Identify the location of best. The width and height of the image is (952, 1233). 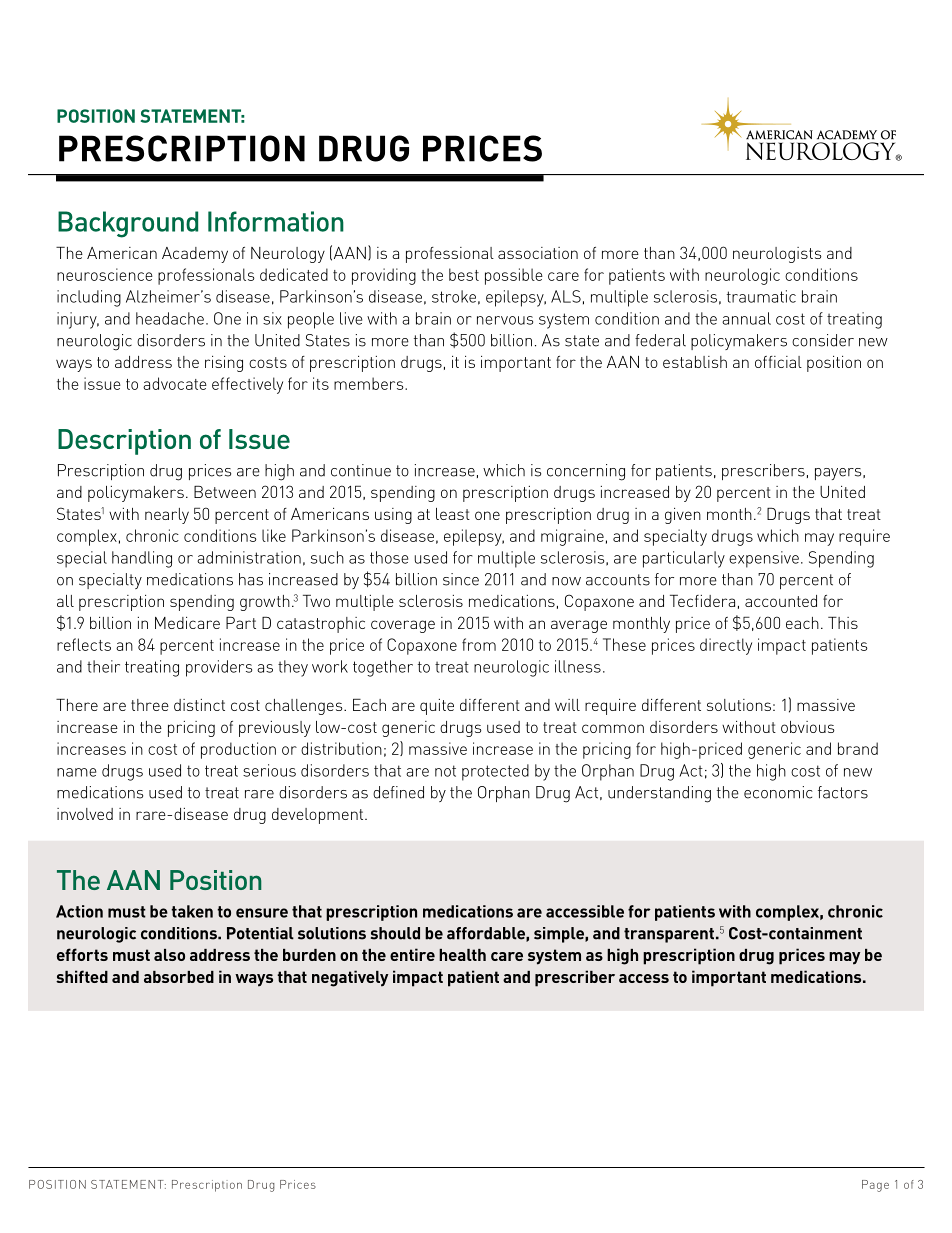
(464, 274).
